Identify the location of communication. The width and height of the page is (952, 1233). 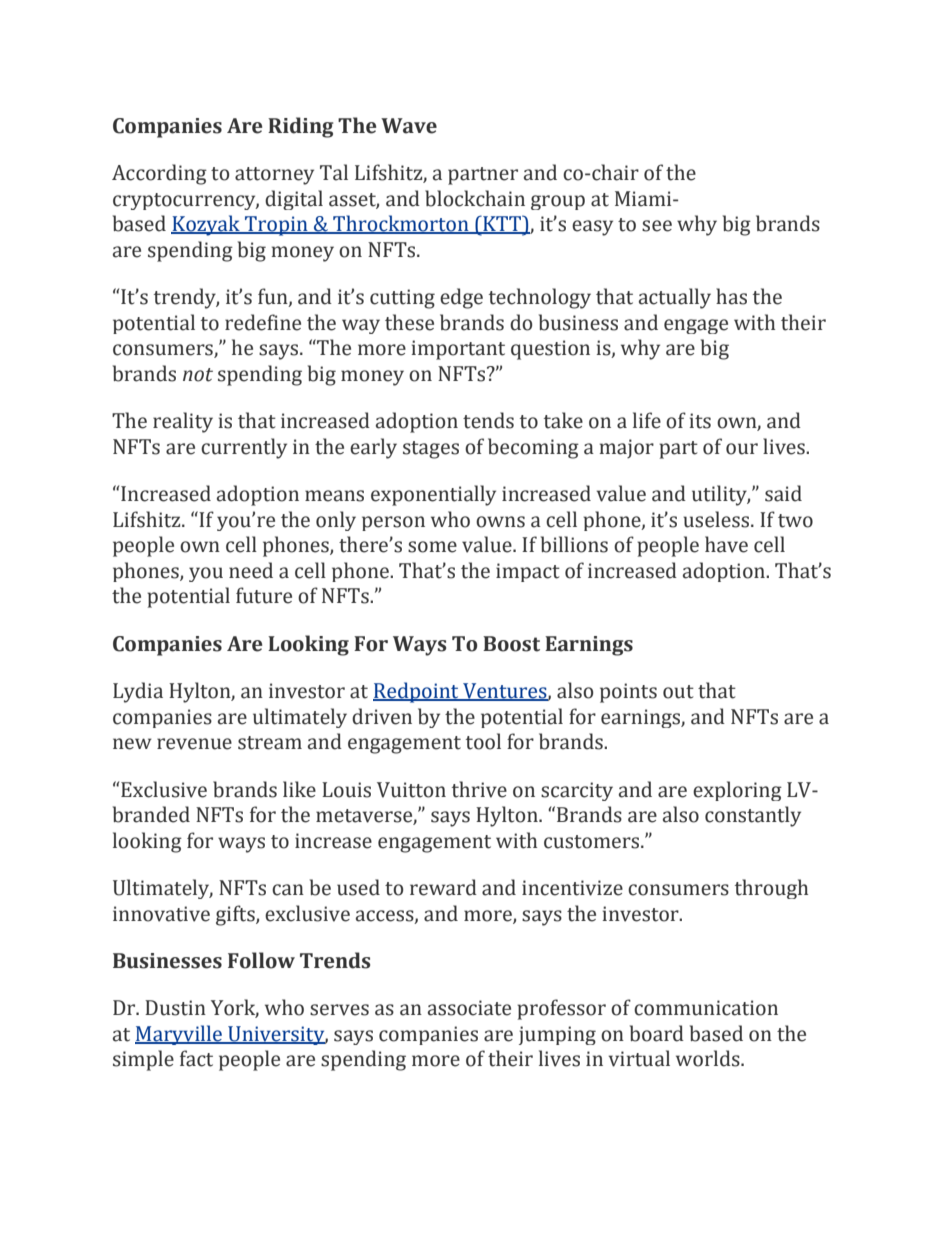
(706, 1008).
